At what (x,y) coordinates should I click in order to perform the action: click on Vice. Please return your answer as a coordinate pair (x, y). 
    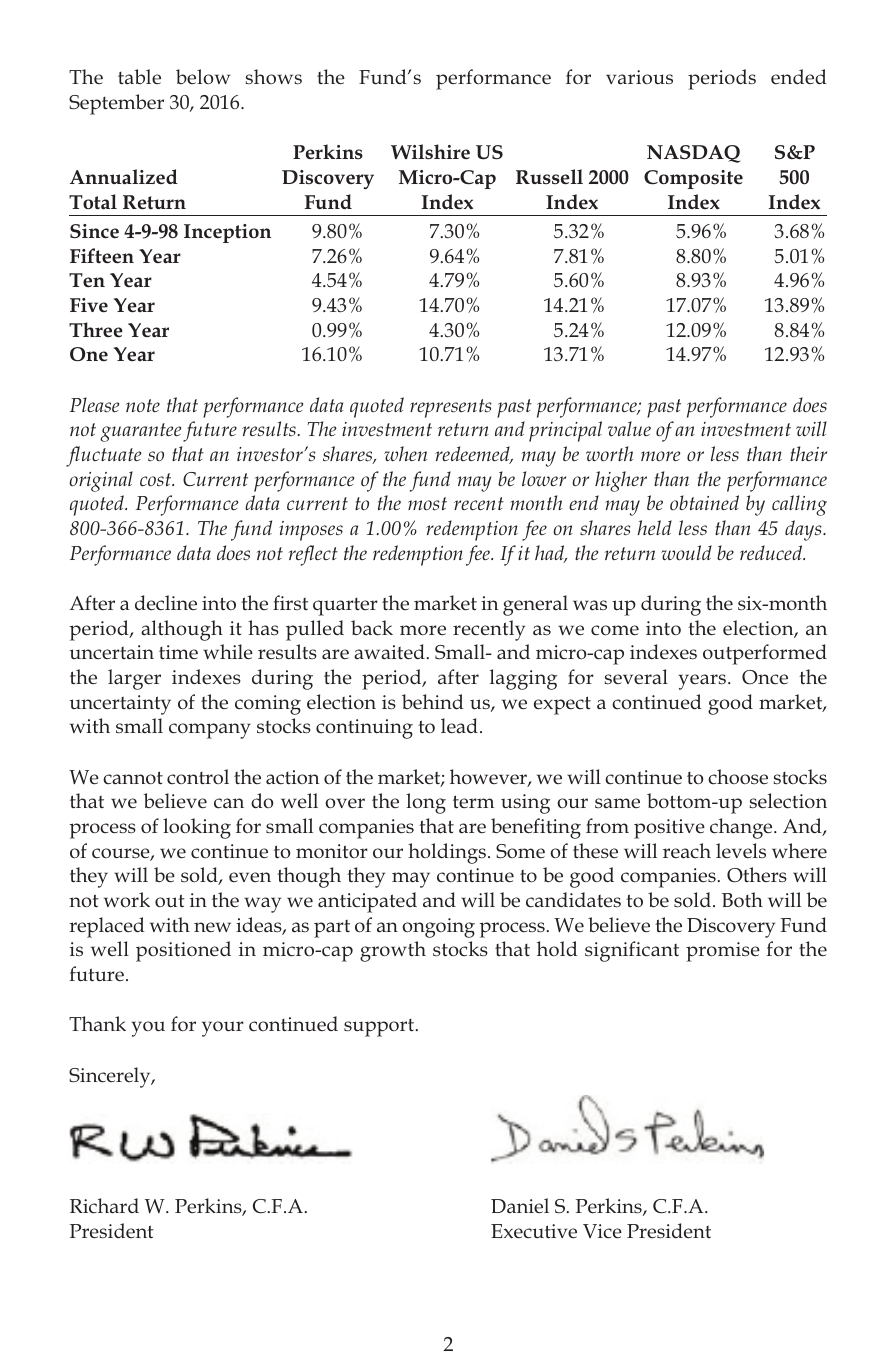
    Looking at the image, I should click on (602, 1231).
